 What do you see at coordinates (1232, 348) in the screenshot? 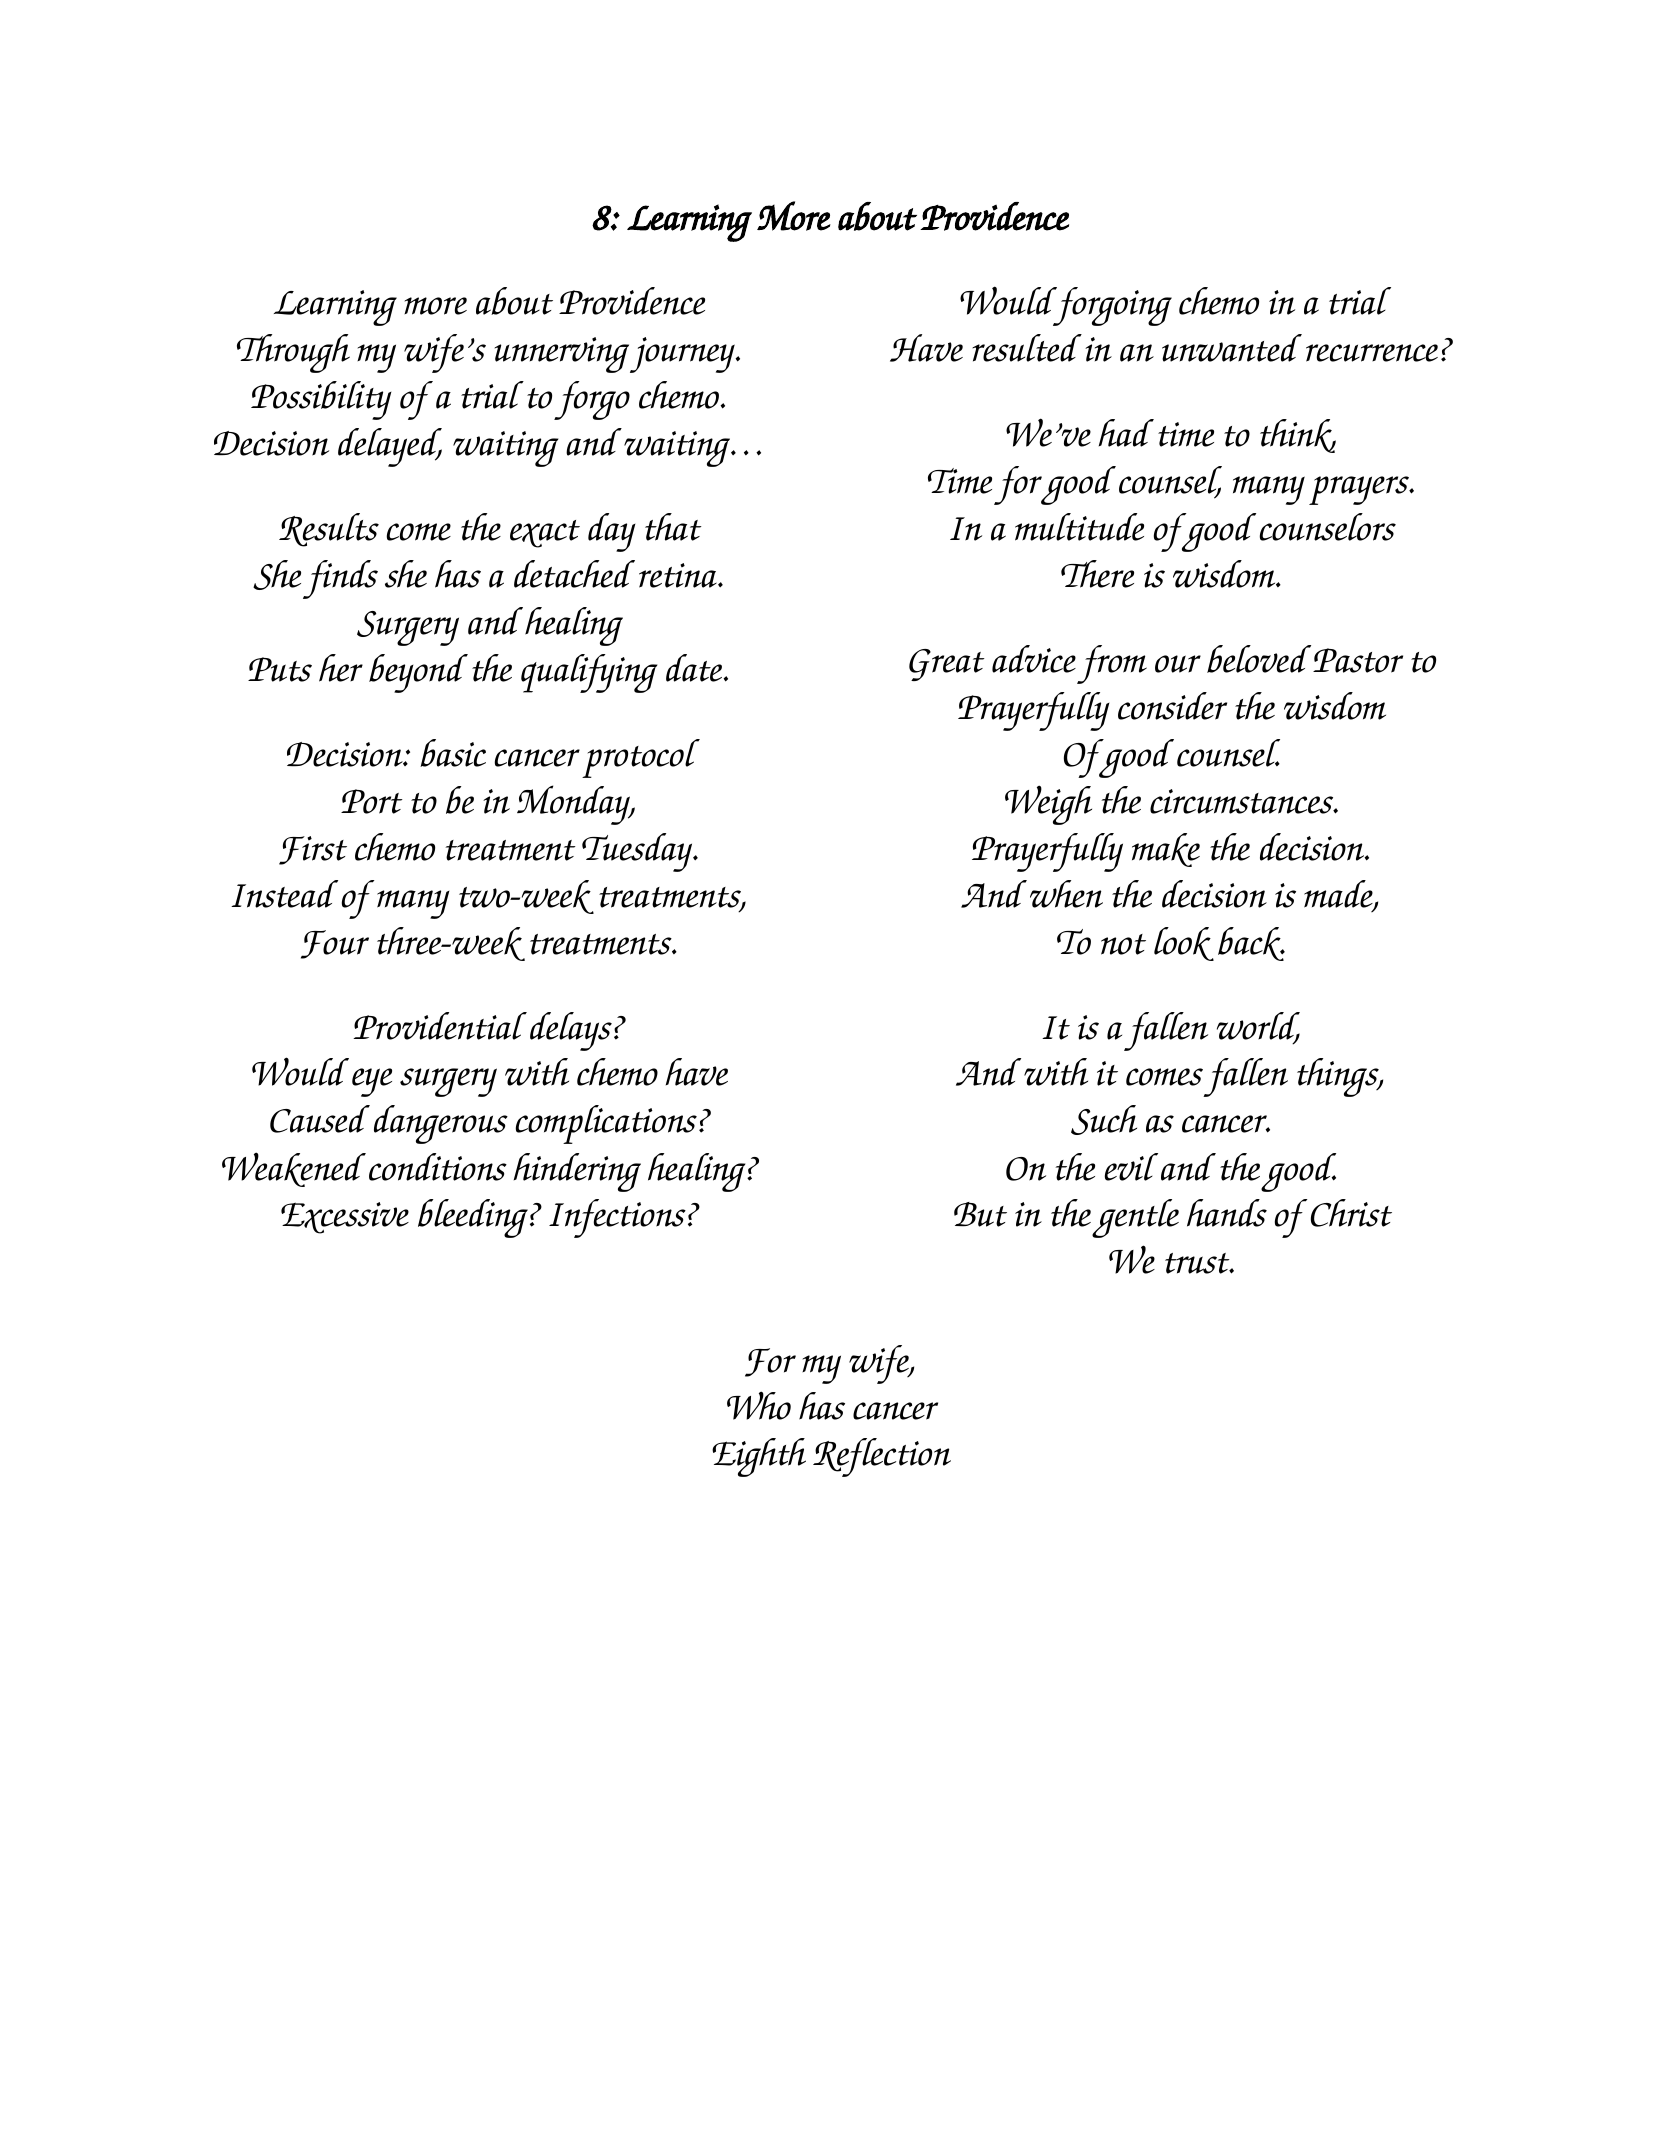
I see `unwanted` at bounding box center [1232, 348].
